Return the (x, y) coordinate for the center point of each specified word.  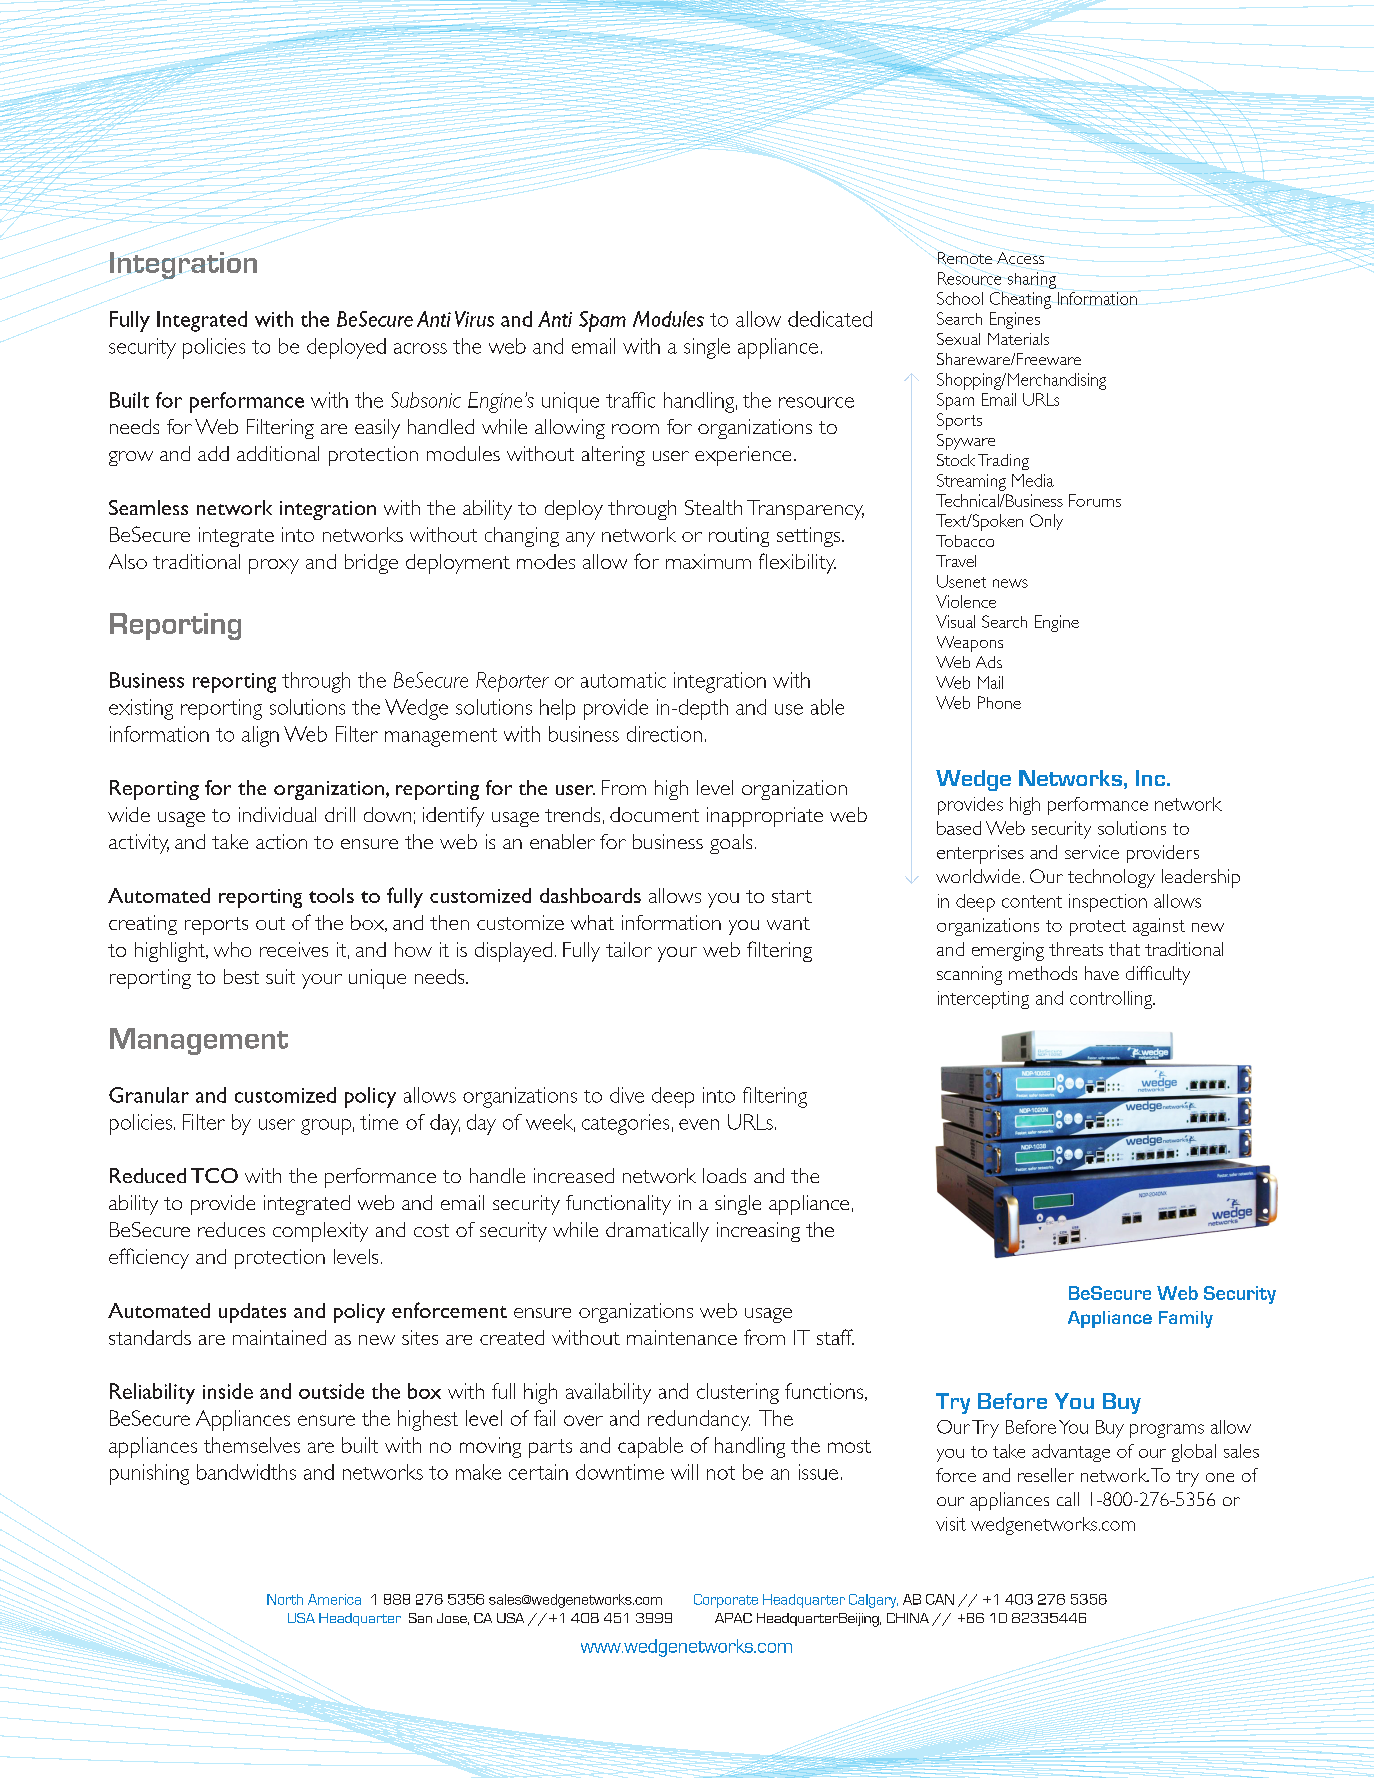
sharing (1032, 280)
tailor (629, 949)
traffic (630, 400)
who (232, 949)
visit (951, 1524)
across (420, 348)
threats (1076, 949)
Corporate (726, 1601)
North (285, 1599)
